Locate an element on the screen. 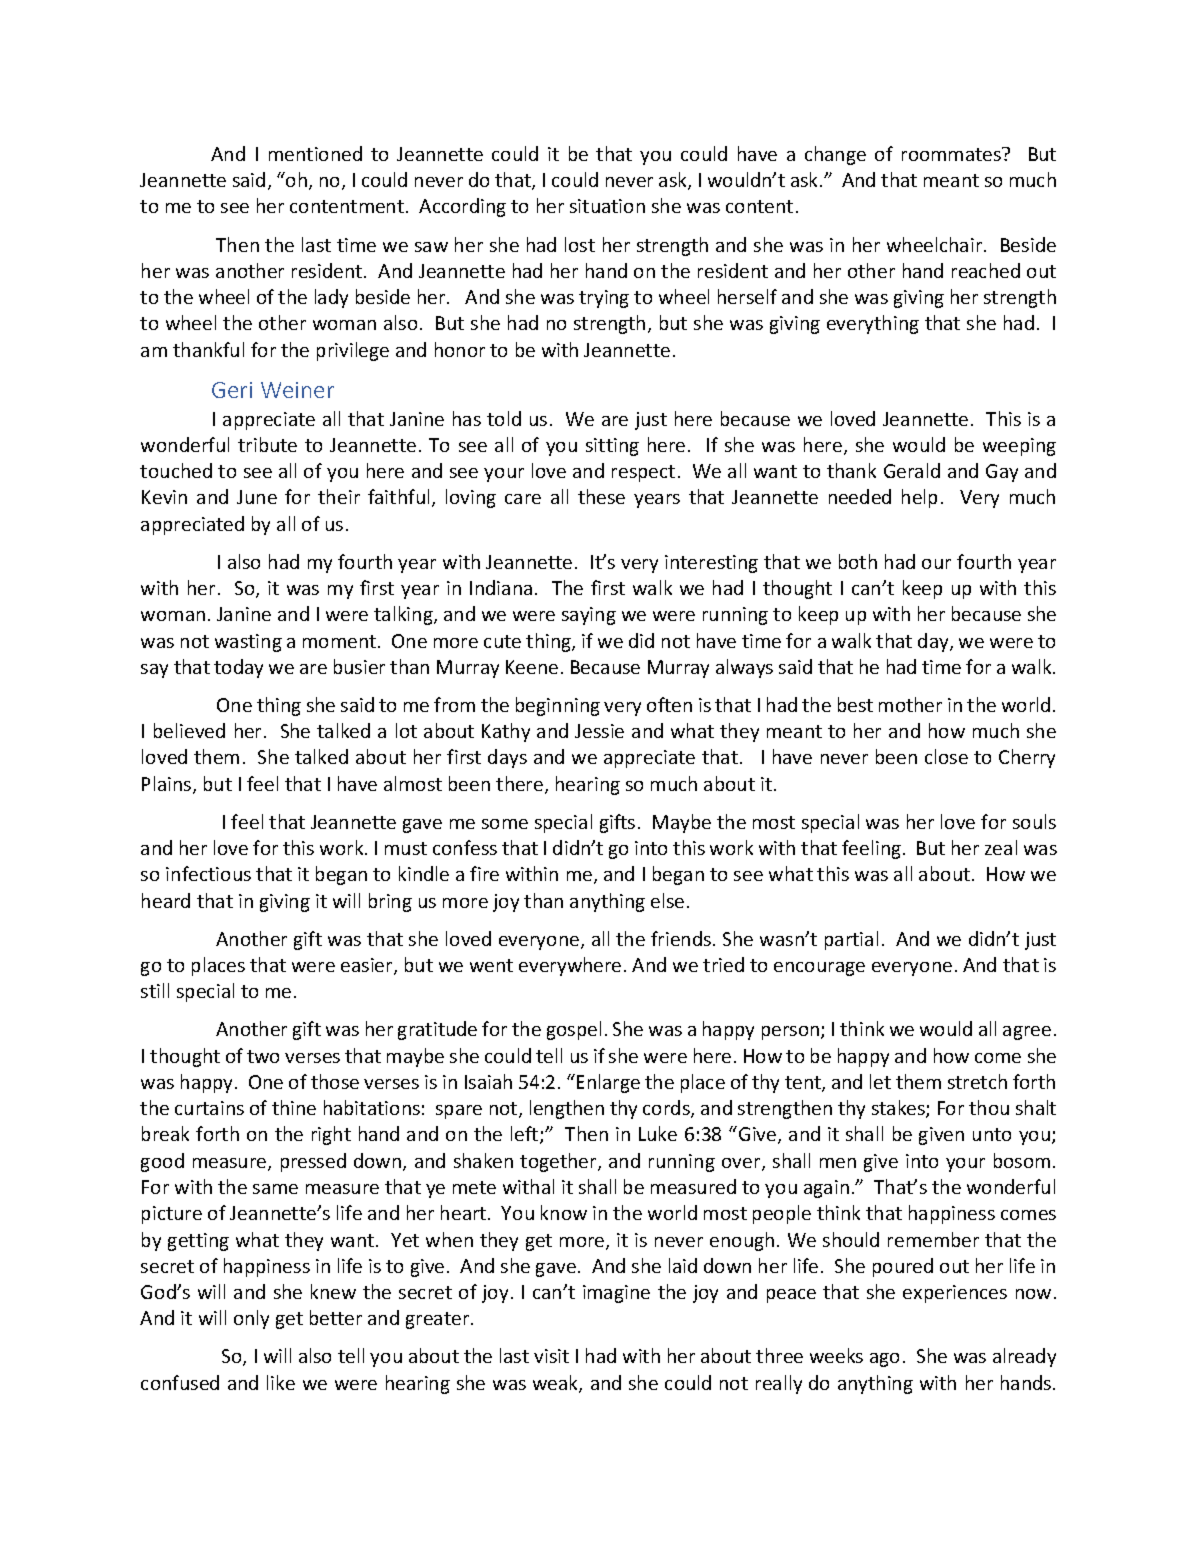 The width and height of the screenshot is (1198, 1550). partial is located at coordinates (851, 940).
